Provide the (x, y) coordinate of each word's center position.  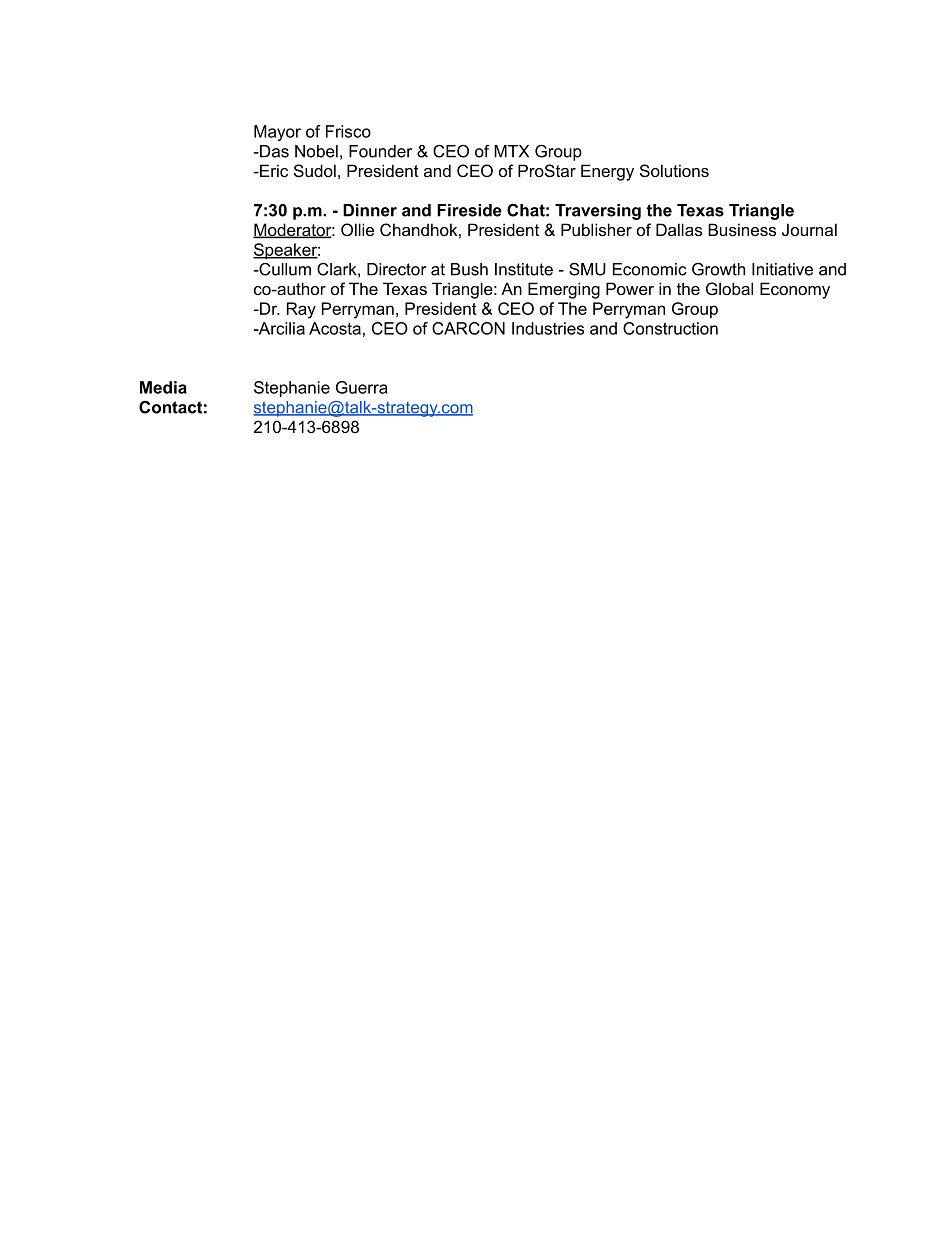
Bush (469, 269)
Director (396, 269)
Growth (718, 269)
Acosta (335, 328)
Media (163, 387)
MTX (511, 151)
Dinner (370, 210)
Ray (301, 310)
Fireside (469, 210)
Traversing (598, 212)
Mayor (277, 133)
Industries (548, 328)
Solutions (674, 170)
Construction (670, 328)
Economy (795, 290)
